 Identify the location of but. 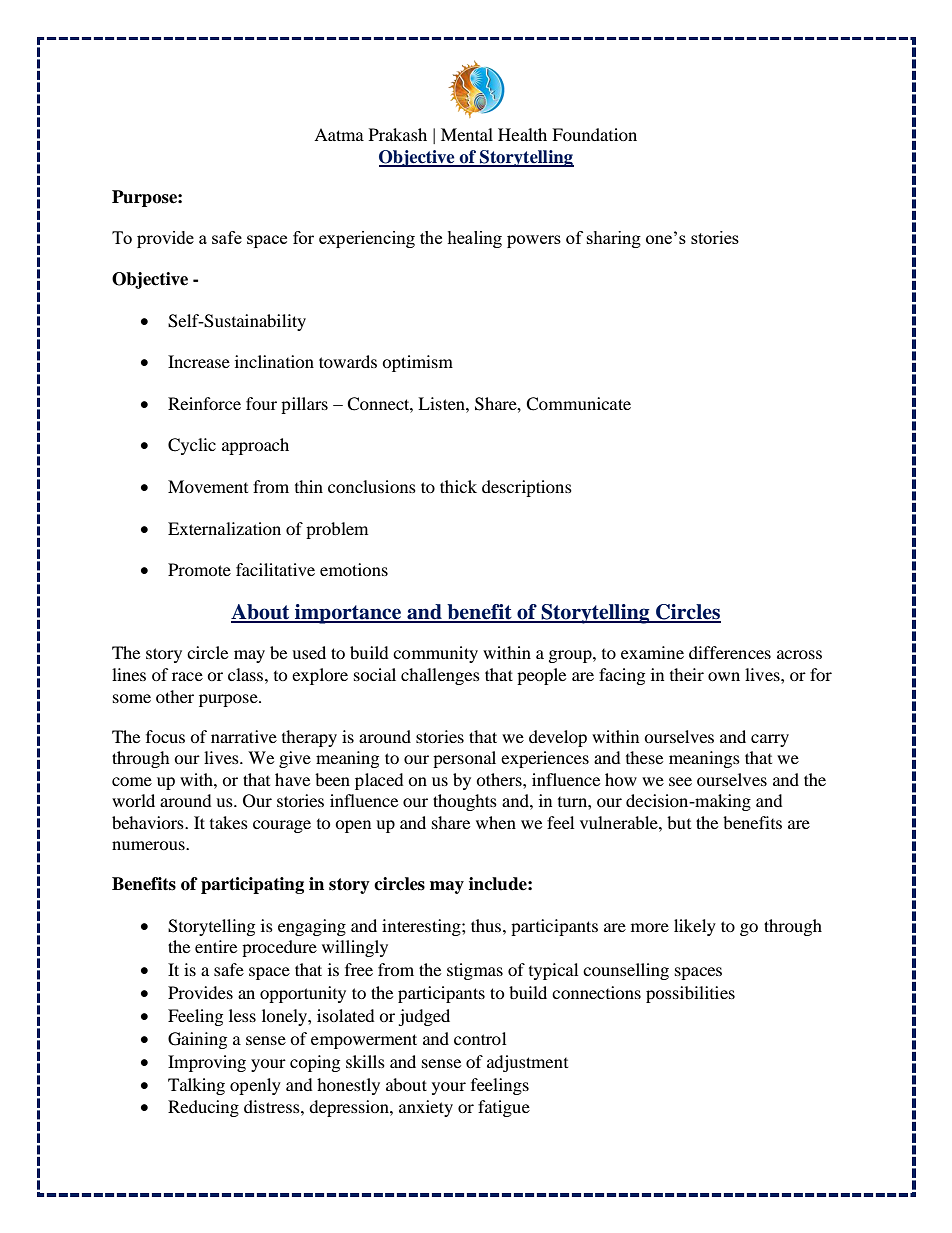
(679, 822).
